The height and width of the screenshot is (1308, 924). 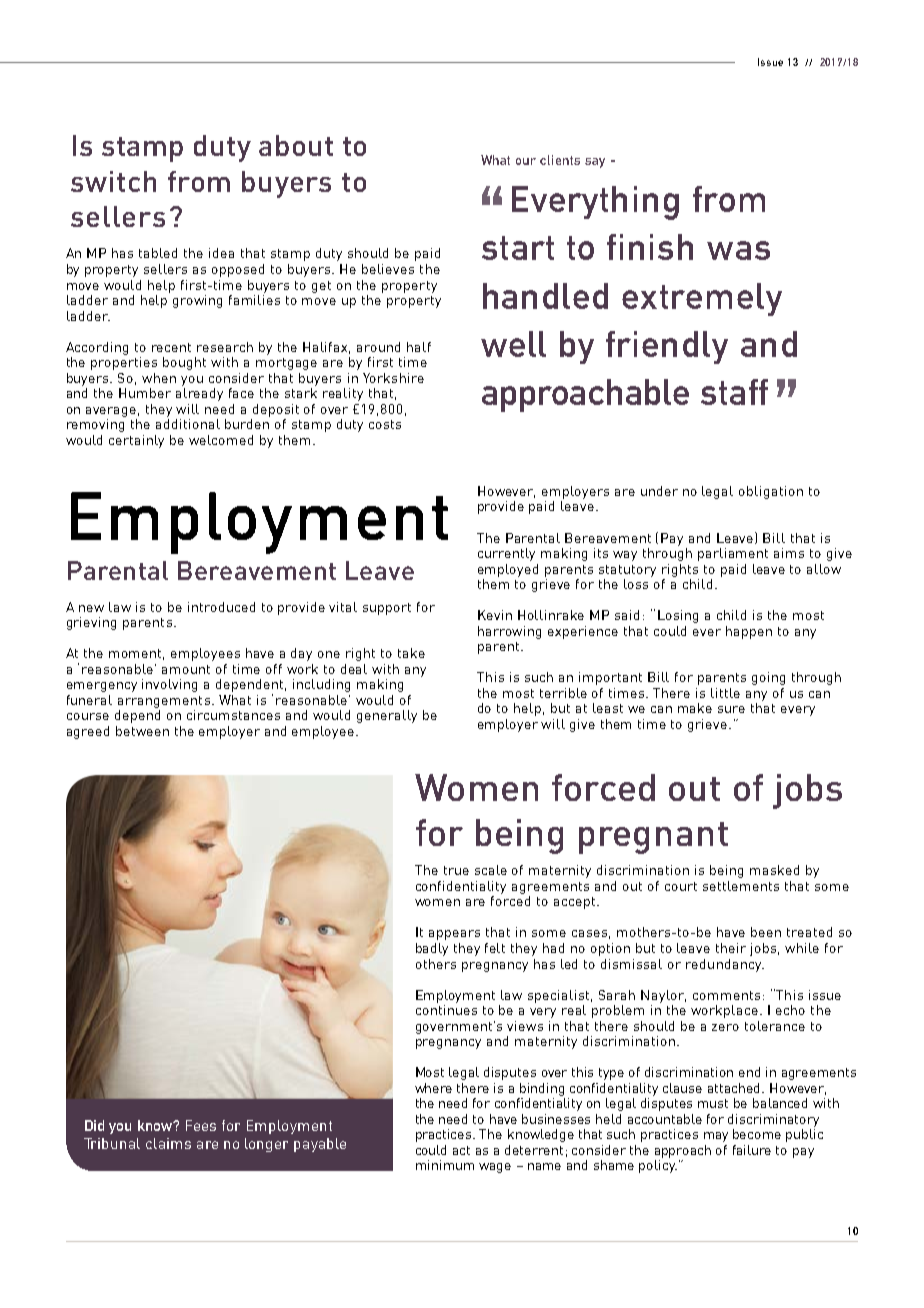 What do you see at coordinates (738, 250) in the screenshot?
I see `was` at bounding box center [738, 250].
